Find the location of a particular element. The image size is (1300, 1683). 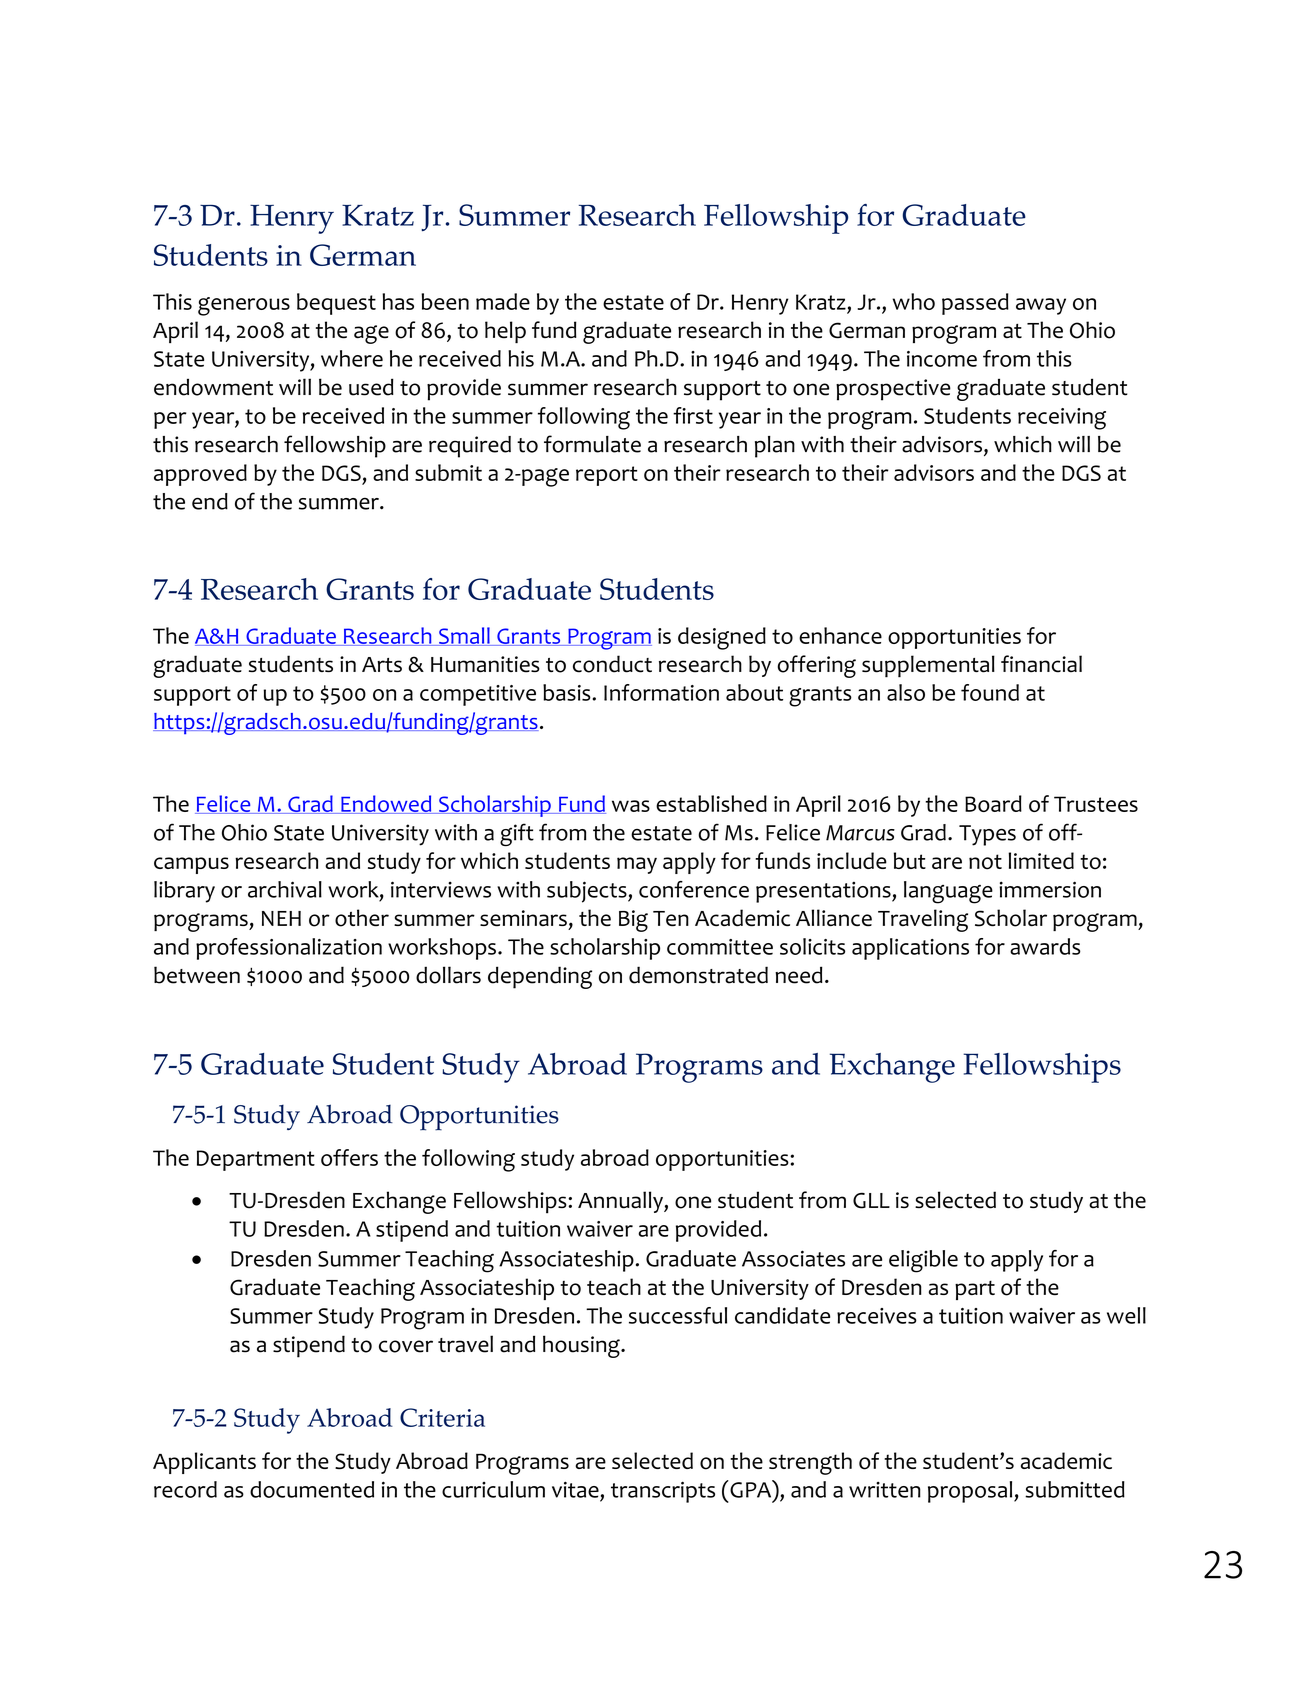

first is located at coordinates (693, 415).
